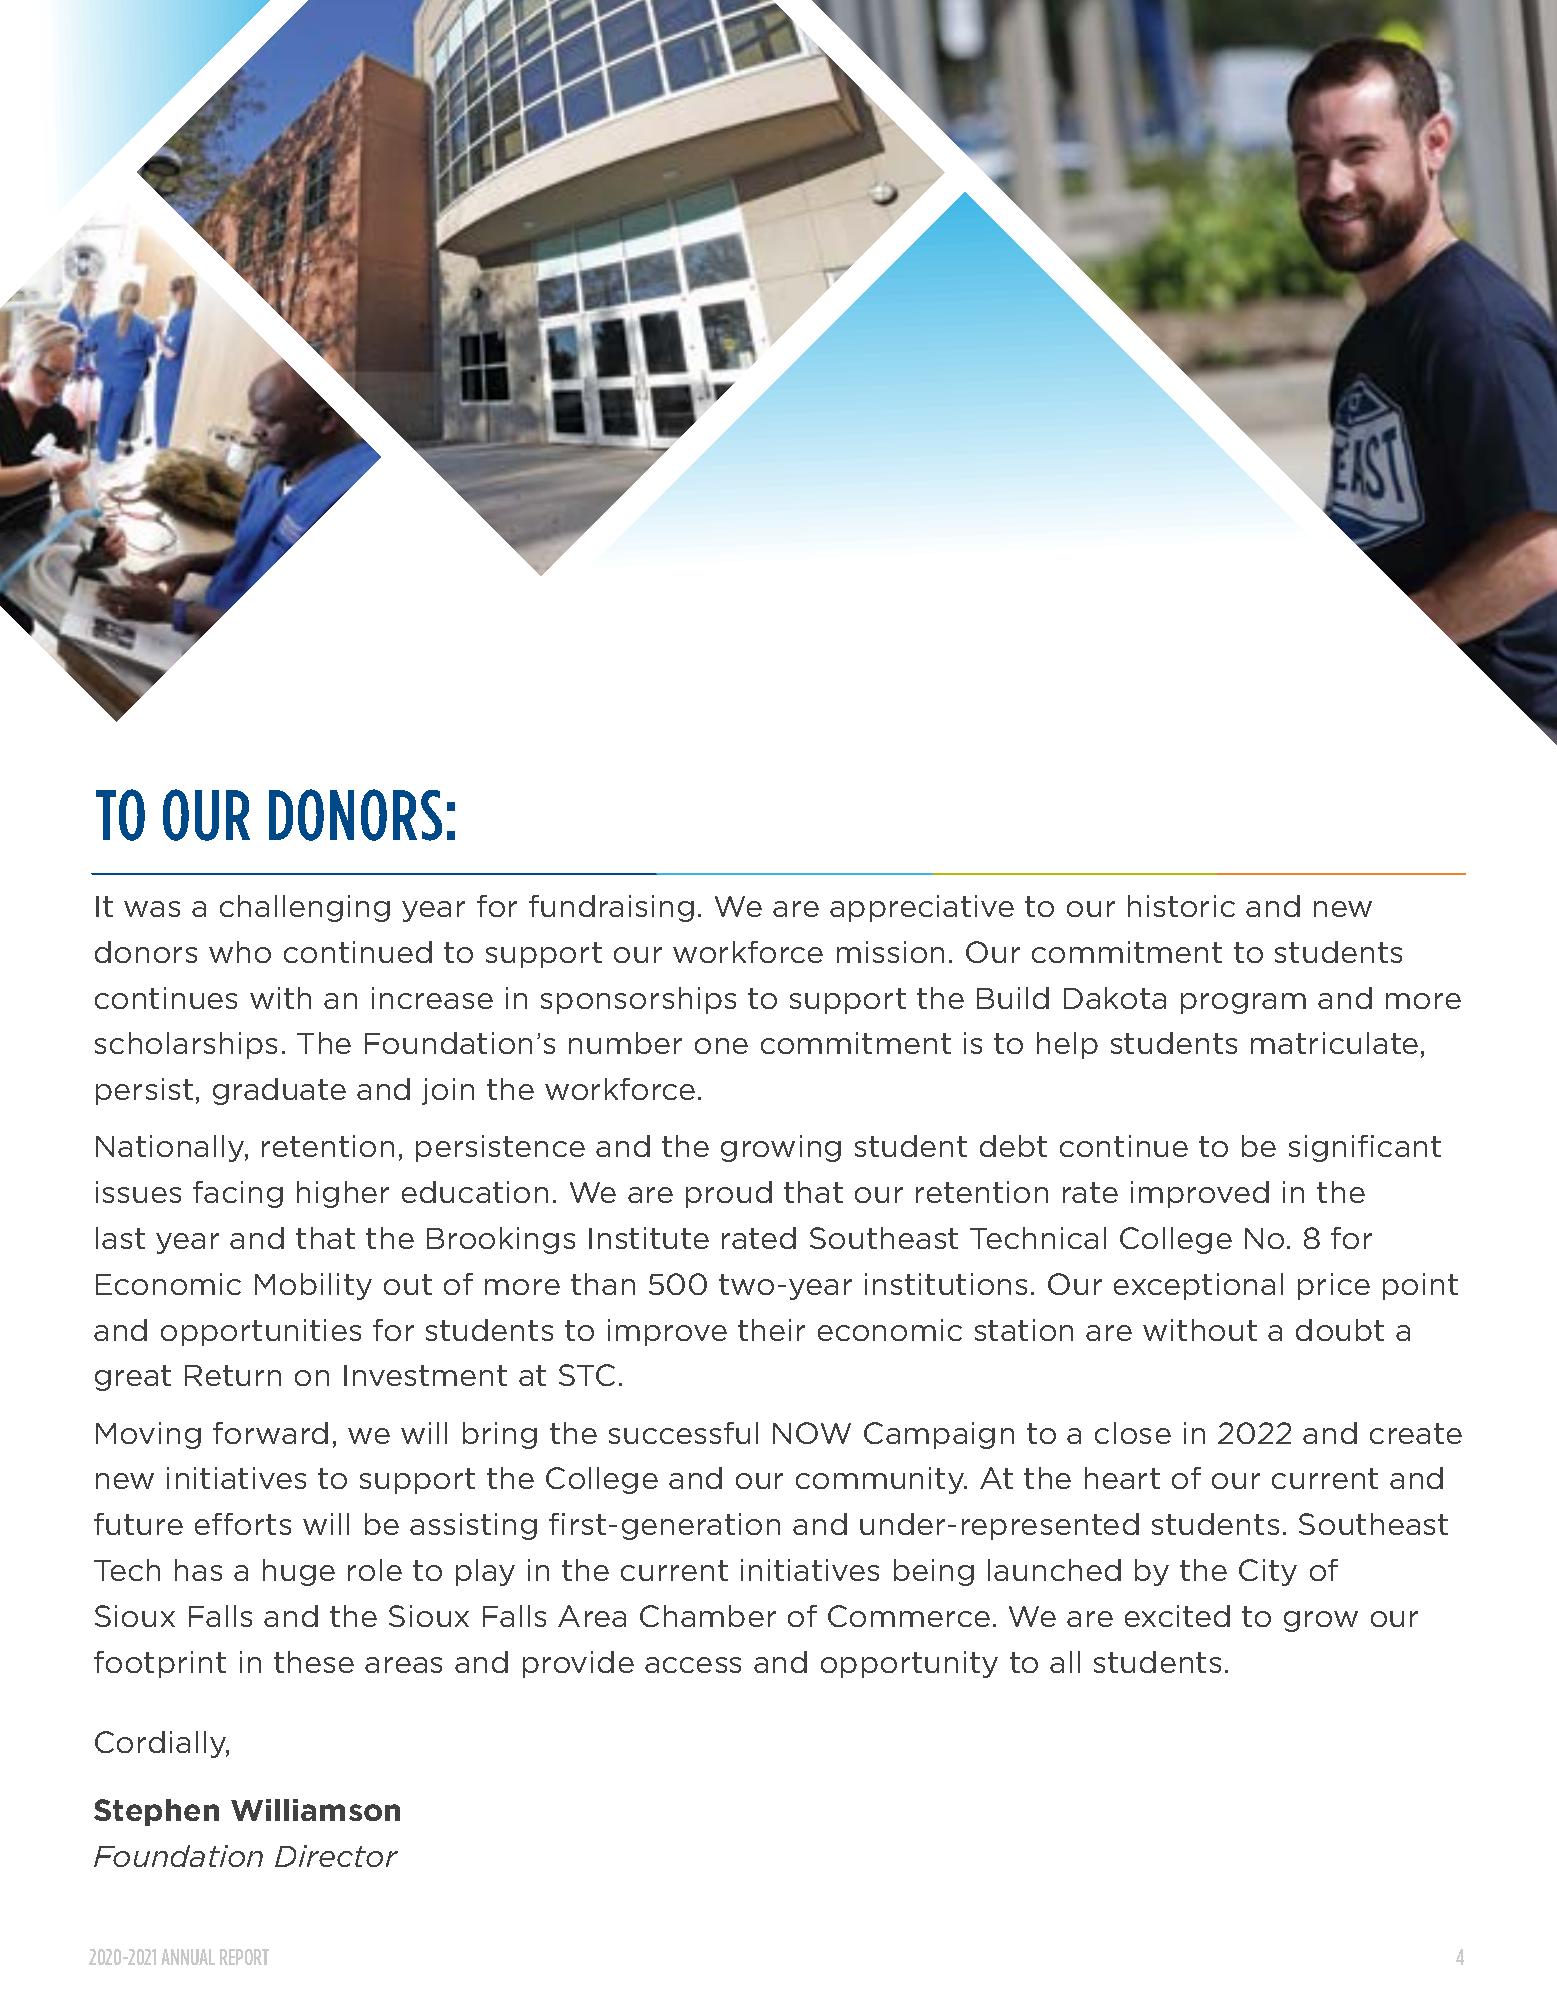 This image has width=1557, height=2015. Describe the element at coordinates (244, 1957) in the image. I see `REPORT` at that location.
